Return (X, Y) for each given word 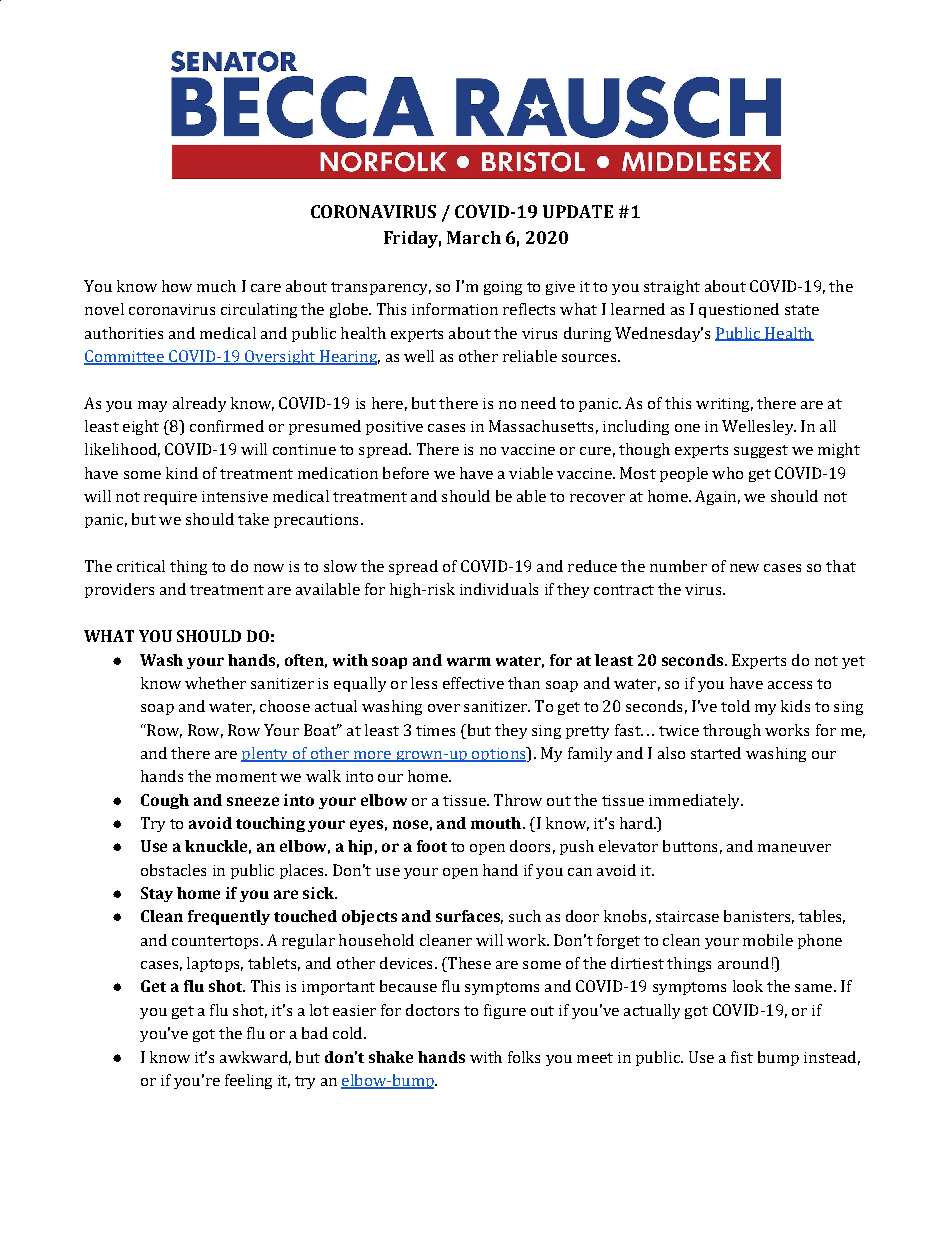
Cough (165, 801)
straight (672, 287)
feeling (248, 1081)
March (474, 237)
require (170, 498)
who (727, 473)
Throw (518, 800)
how (177, 286)
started (716, 753)
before (406, 473)
